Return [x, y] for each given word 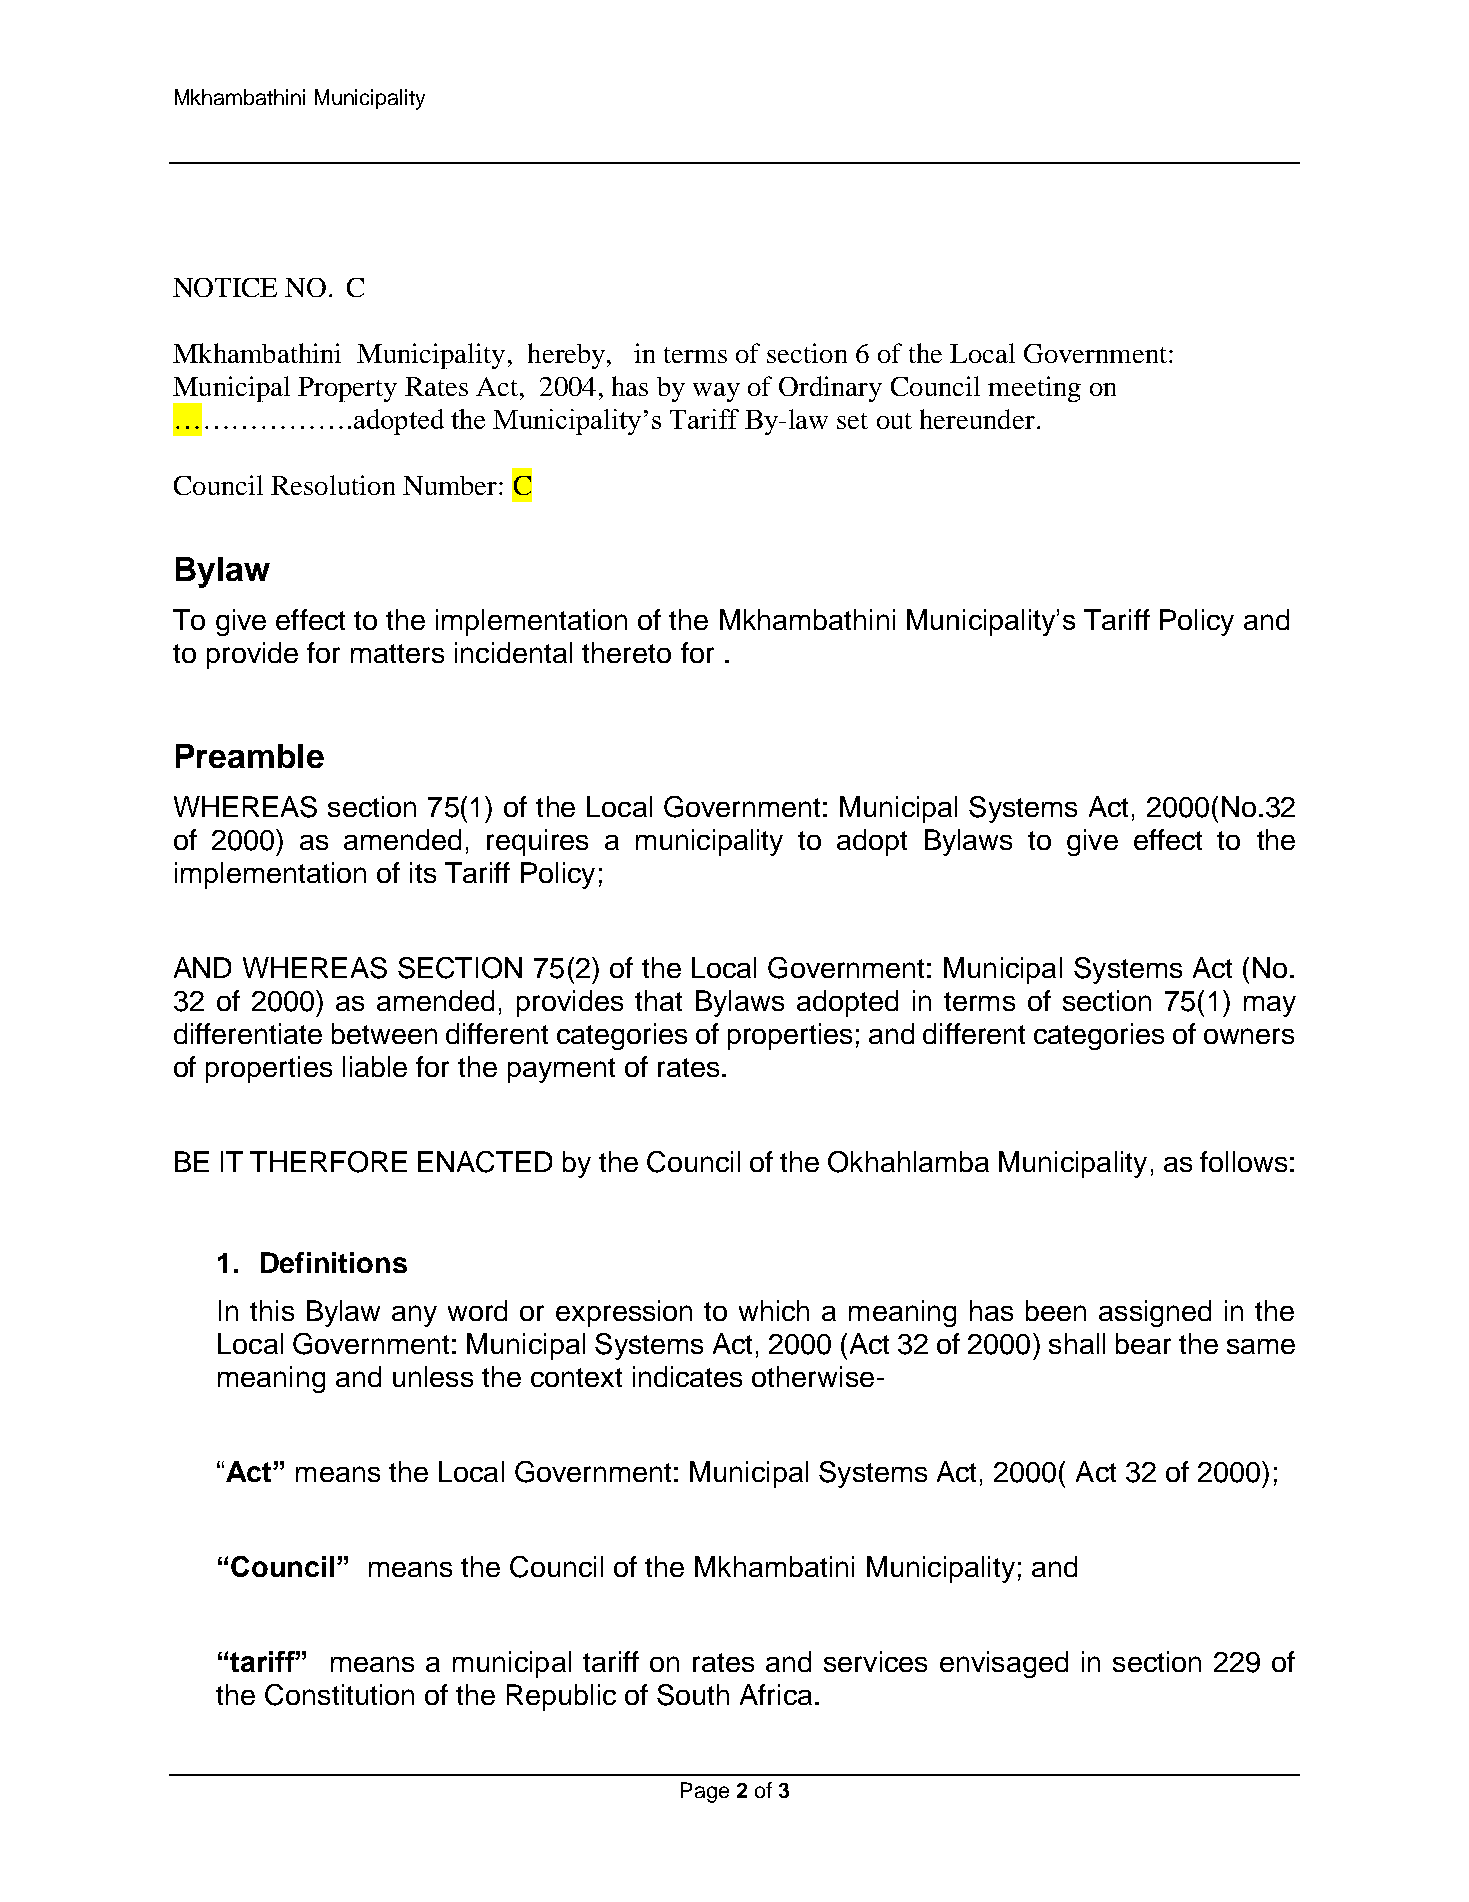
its [423, 872]
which [774, 1310]
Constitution [339, 1695]
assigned [1155, 1313]
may [1270, 1006]
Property [347, 389]
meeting [1034, 389]
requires [537, 842]
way [716, 392]
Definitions [334, 1262]
